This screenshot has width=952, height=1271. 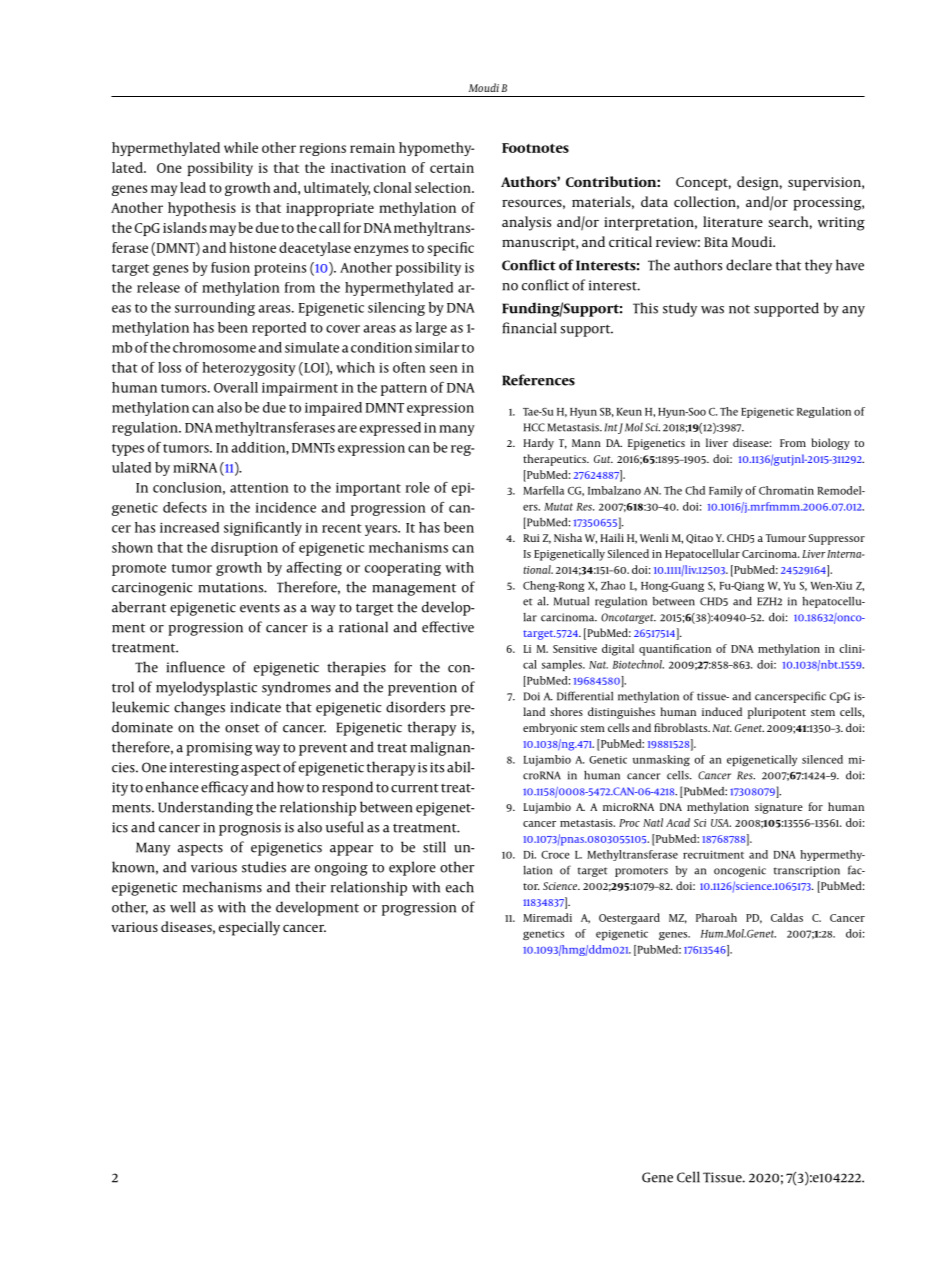 What do you see at coordinates (733, 221) in the screenshot?
I see `literature` at bounding box center [733, 221].
